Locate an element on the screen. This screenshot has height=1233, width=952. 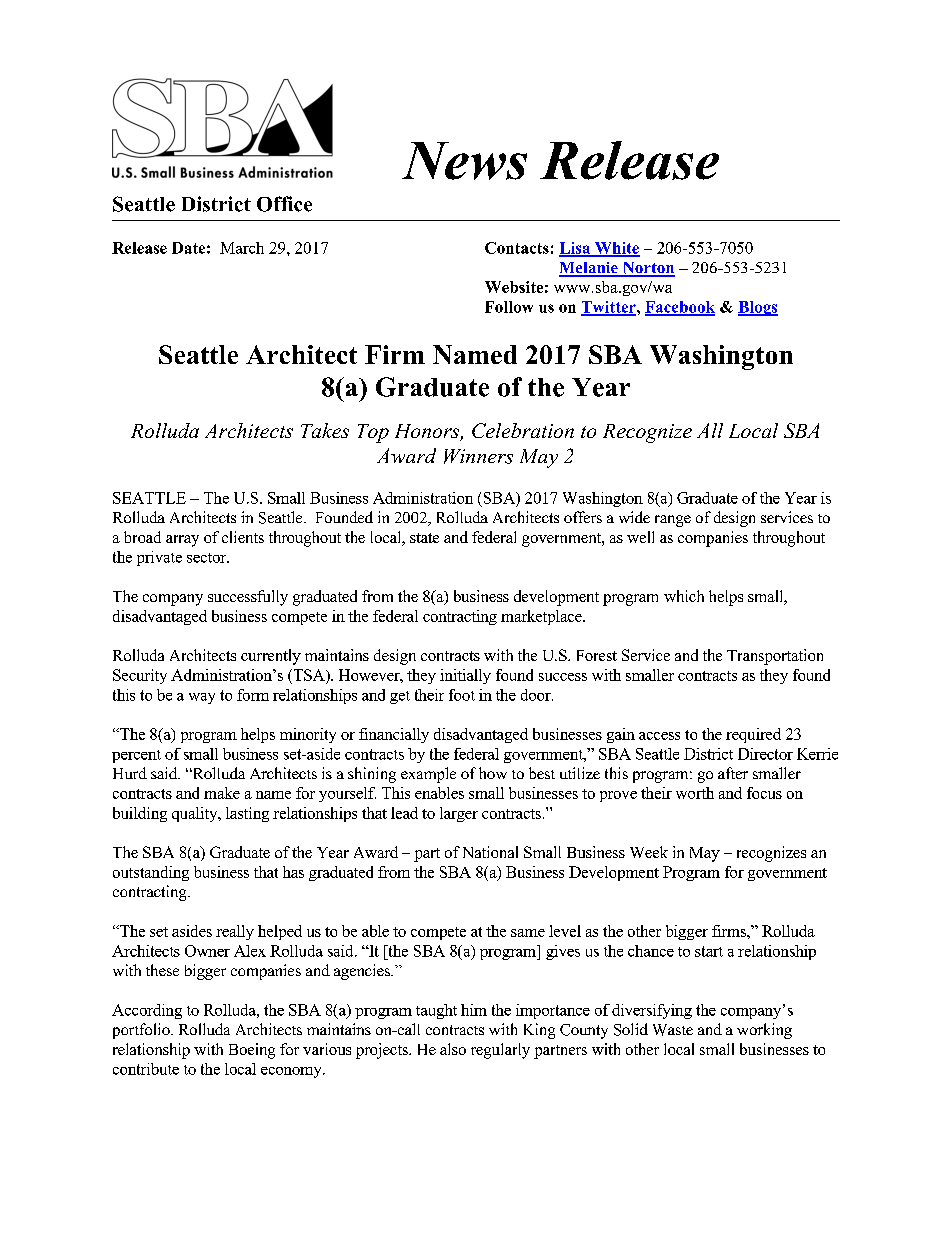
Celebration is located at coordinates (523, 430).
